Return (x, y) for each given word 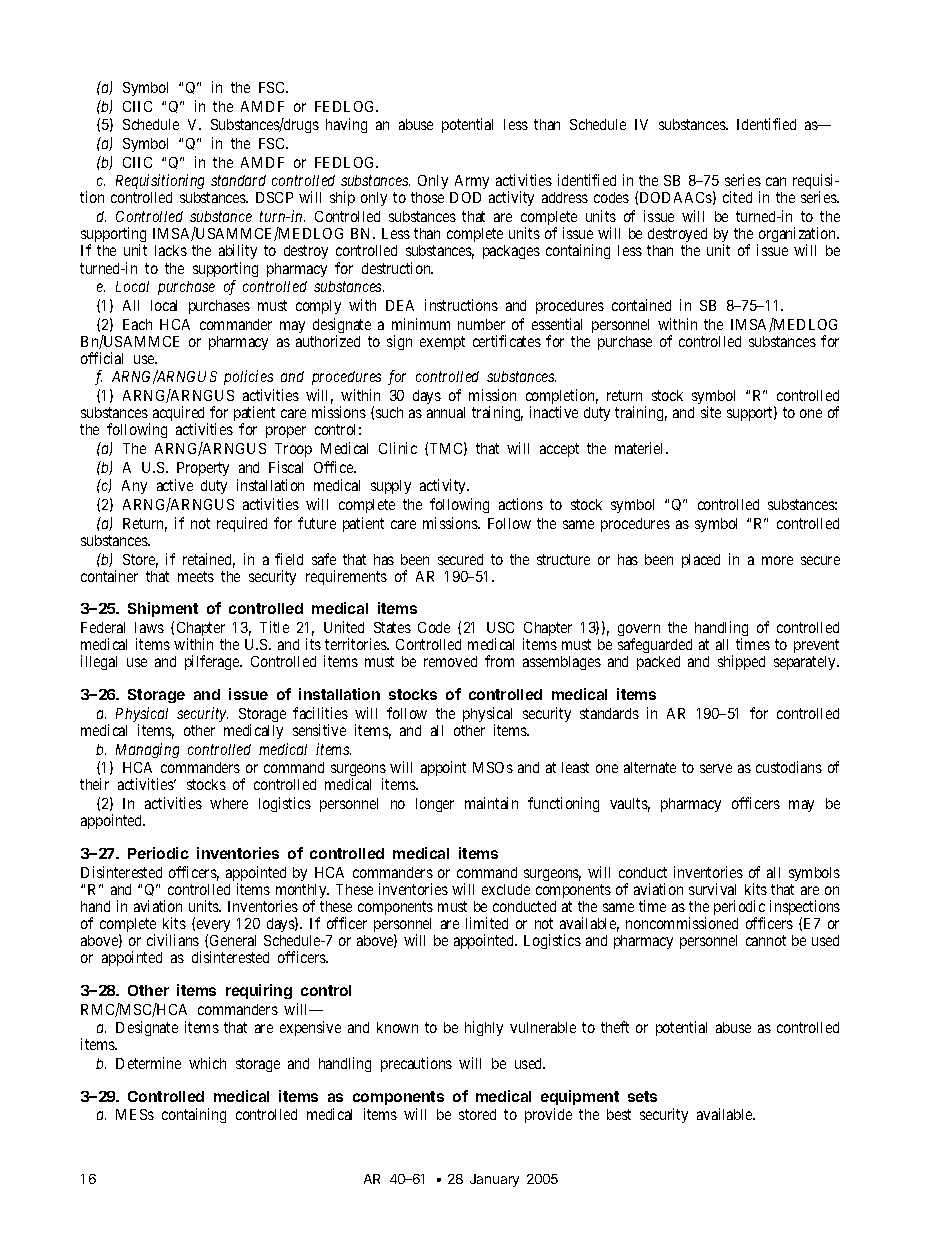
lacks (171, 250)
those (427, 197)
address (565, 197)
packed (658, 663)
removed (450, 661)
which (207, 1063)
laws (149, 627)
